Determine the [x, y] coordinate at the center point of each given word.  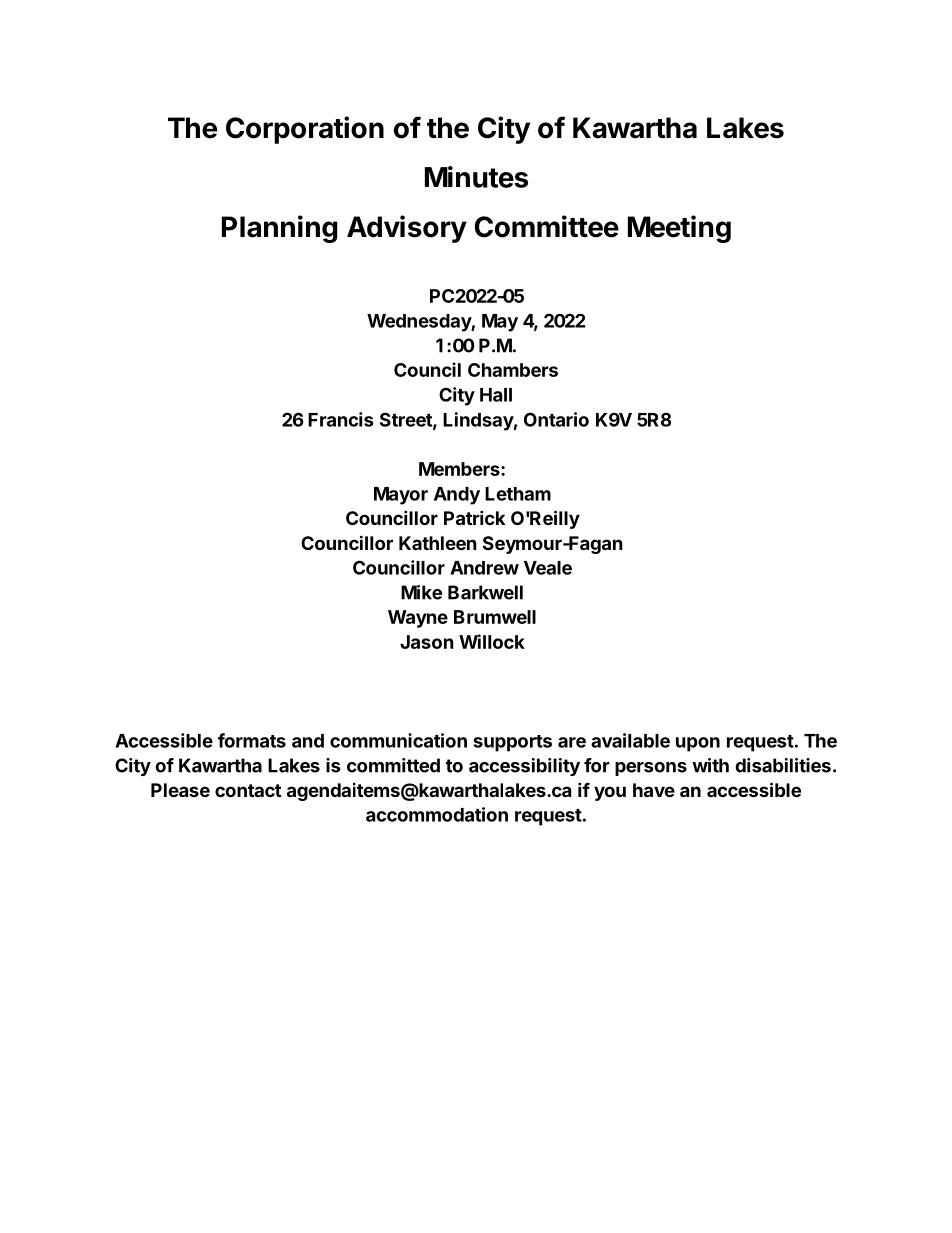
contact [248, 790]
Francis [341, 419]
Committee [546, 226]
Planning [279, 229]
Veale [548, 568]
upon [698, 744]
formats [252, 740]
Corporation [305, 130]
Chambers [513, 370]
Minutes [476, 177]
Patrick [474, 517]
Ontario [556, 419]
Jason [427, 642]
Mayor [401, 496]
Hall [496, 395]
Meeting [679, 229]
